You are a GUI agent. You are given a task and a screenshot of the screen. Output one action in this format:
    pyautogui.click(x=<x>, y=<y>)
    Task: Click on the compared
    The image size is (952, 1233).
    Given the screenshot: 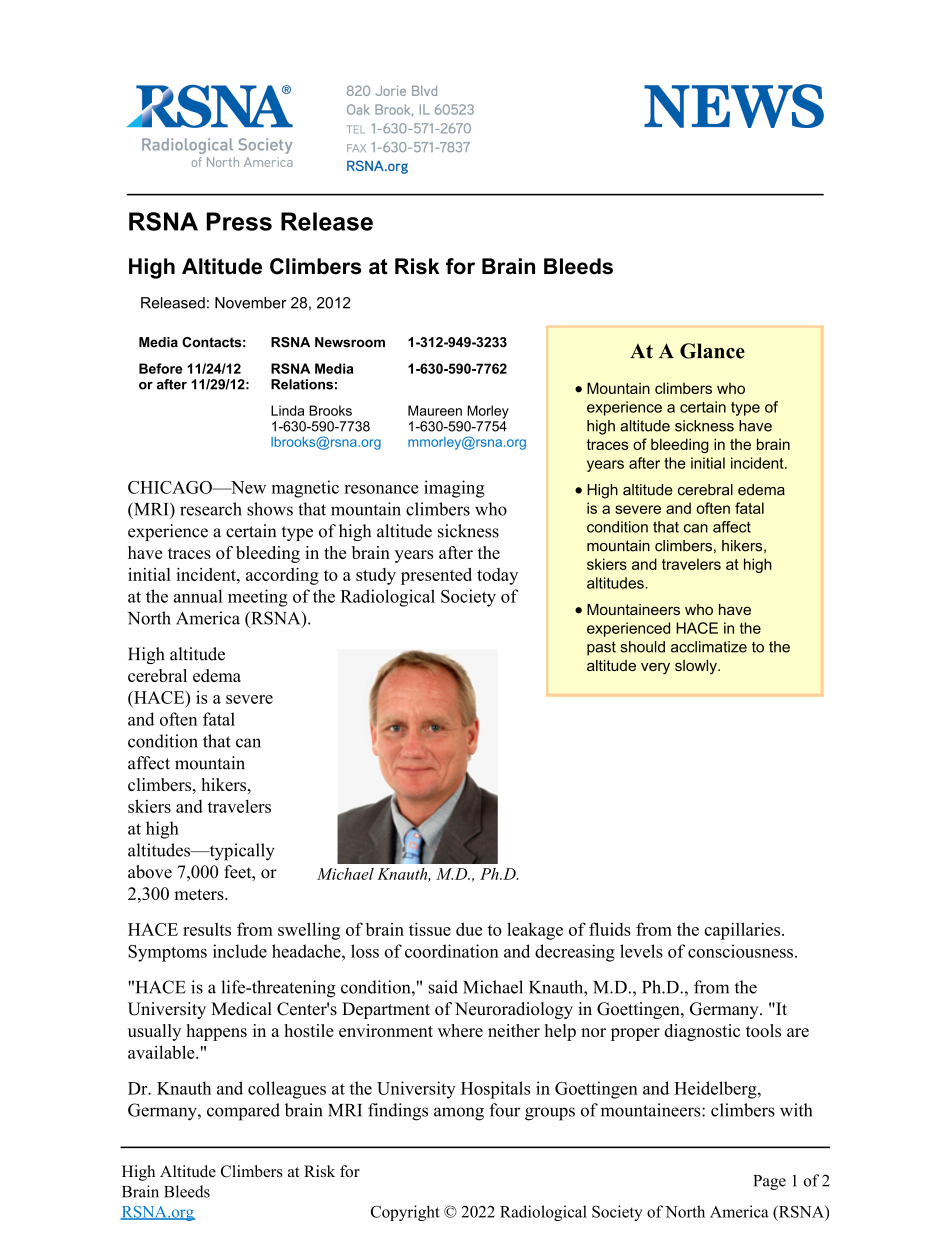 What is the action you would take?
    pyautogui.click(x=243, y=1112)
